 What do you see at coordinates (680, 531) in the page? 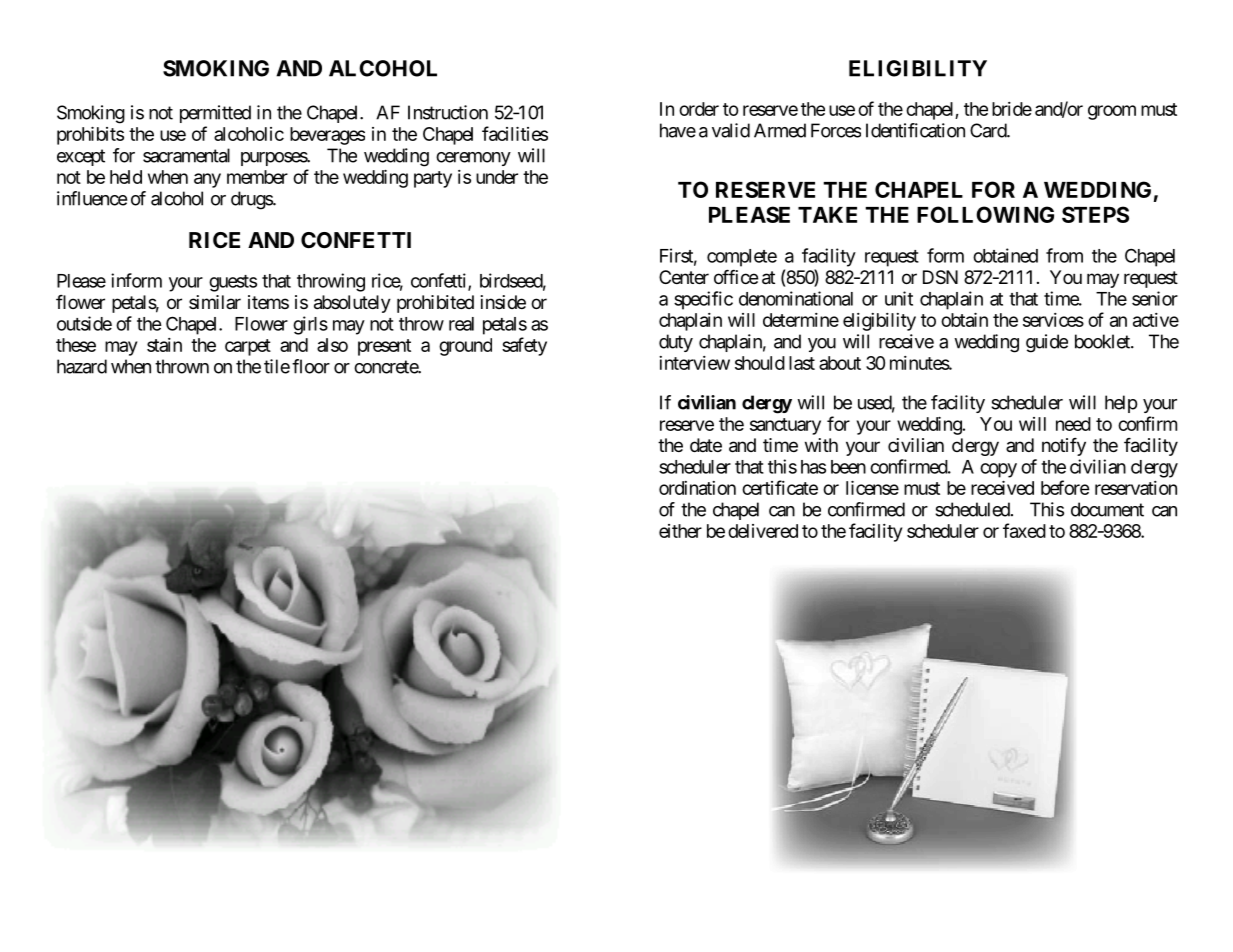
I see `either` at bounding box center [680, 531].
